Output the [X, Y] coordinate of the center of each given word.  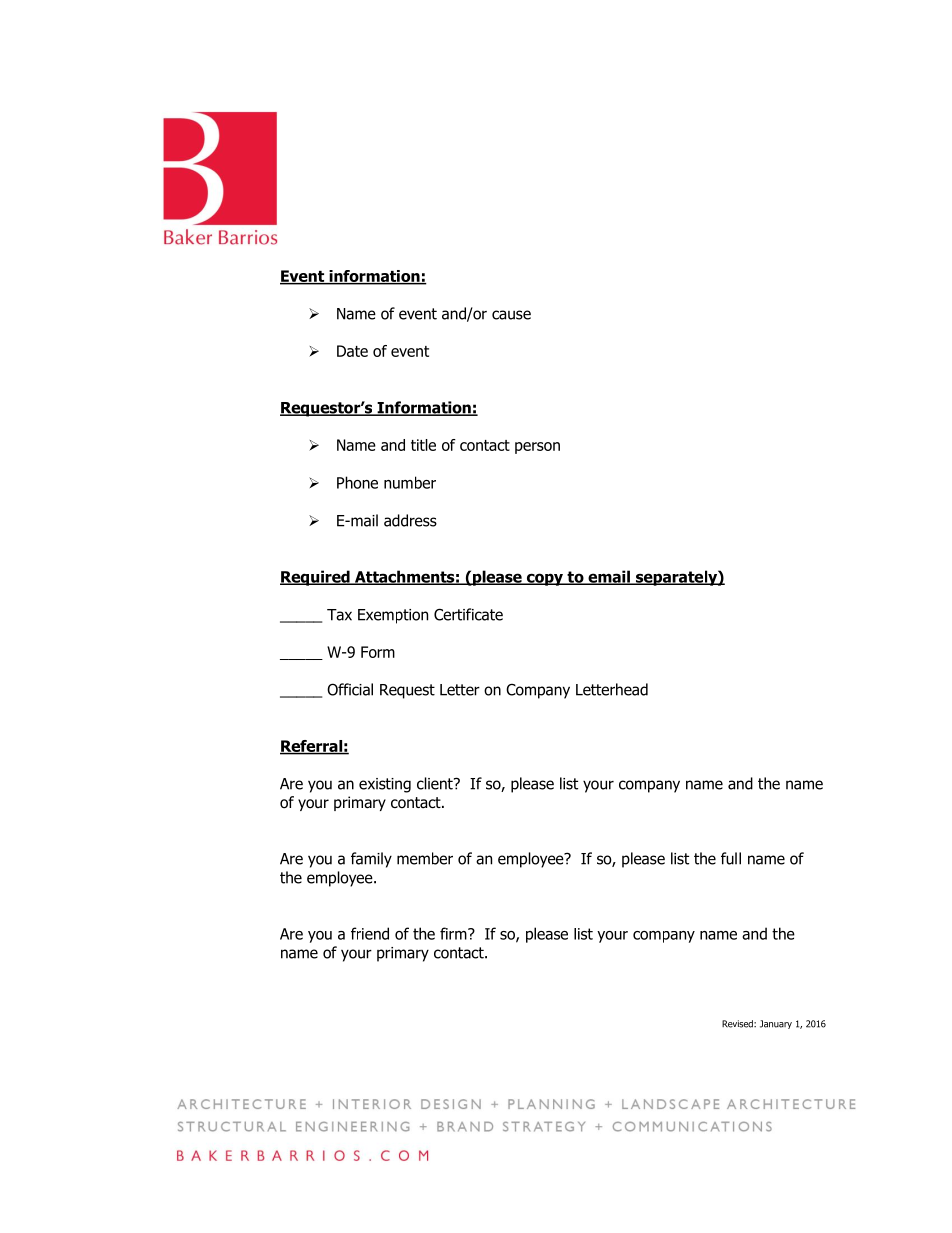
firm [454, 933]
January [776, 1024]
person [537, 448]
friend [370, 933]
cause [511, 315]
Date [352, 351]
